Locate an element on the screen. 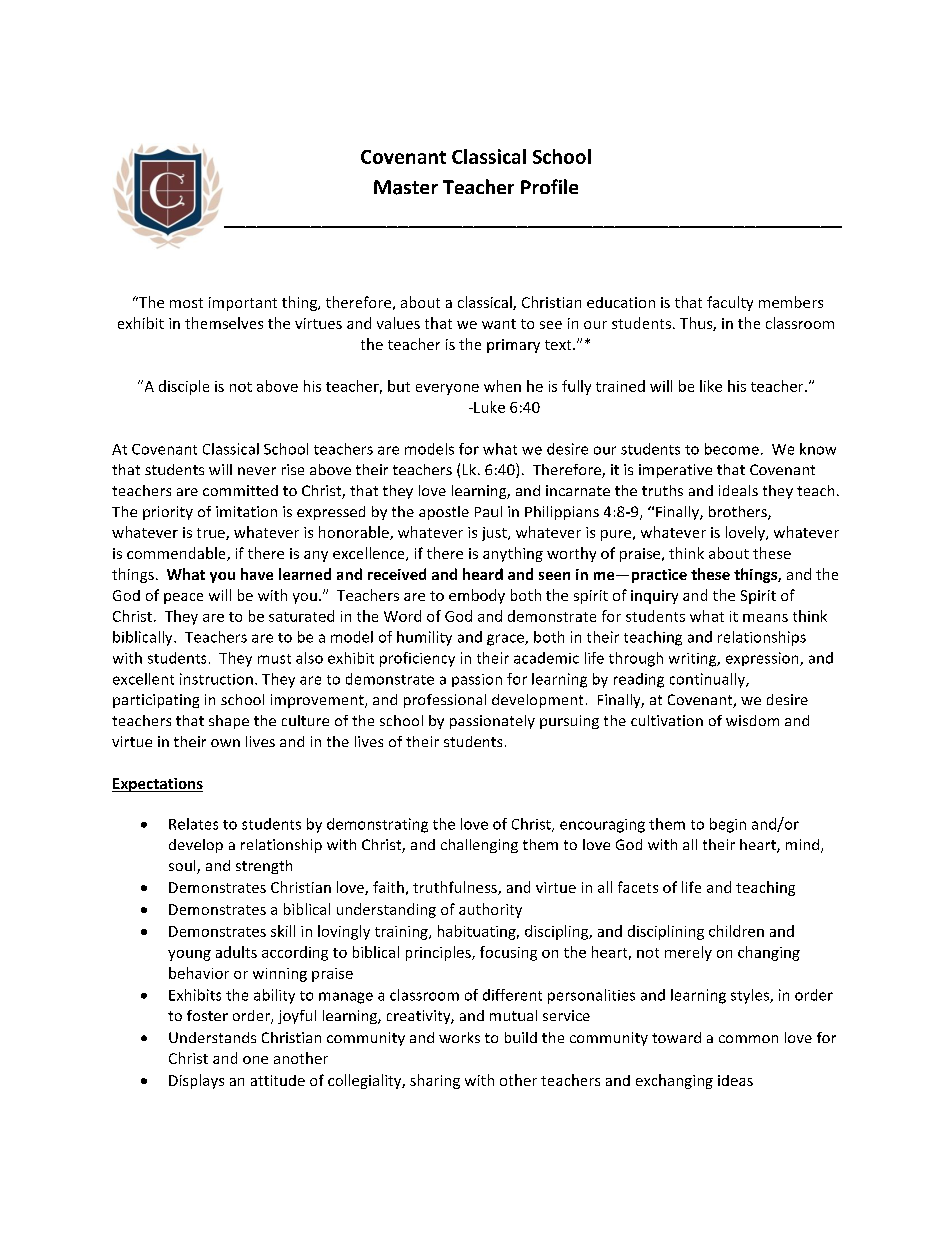  faculty is located at coordinates (730, 303).
